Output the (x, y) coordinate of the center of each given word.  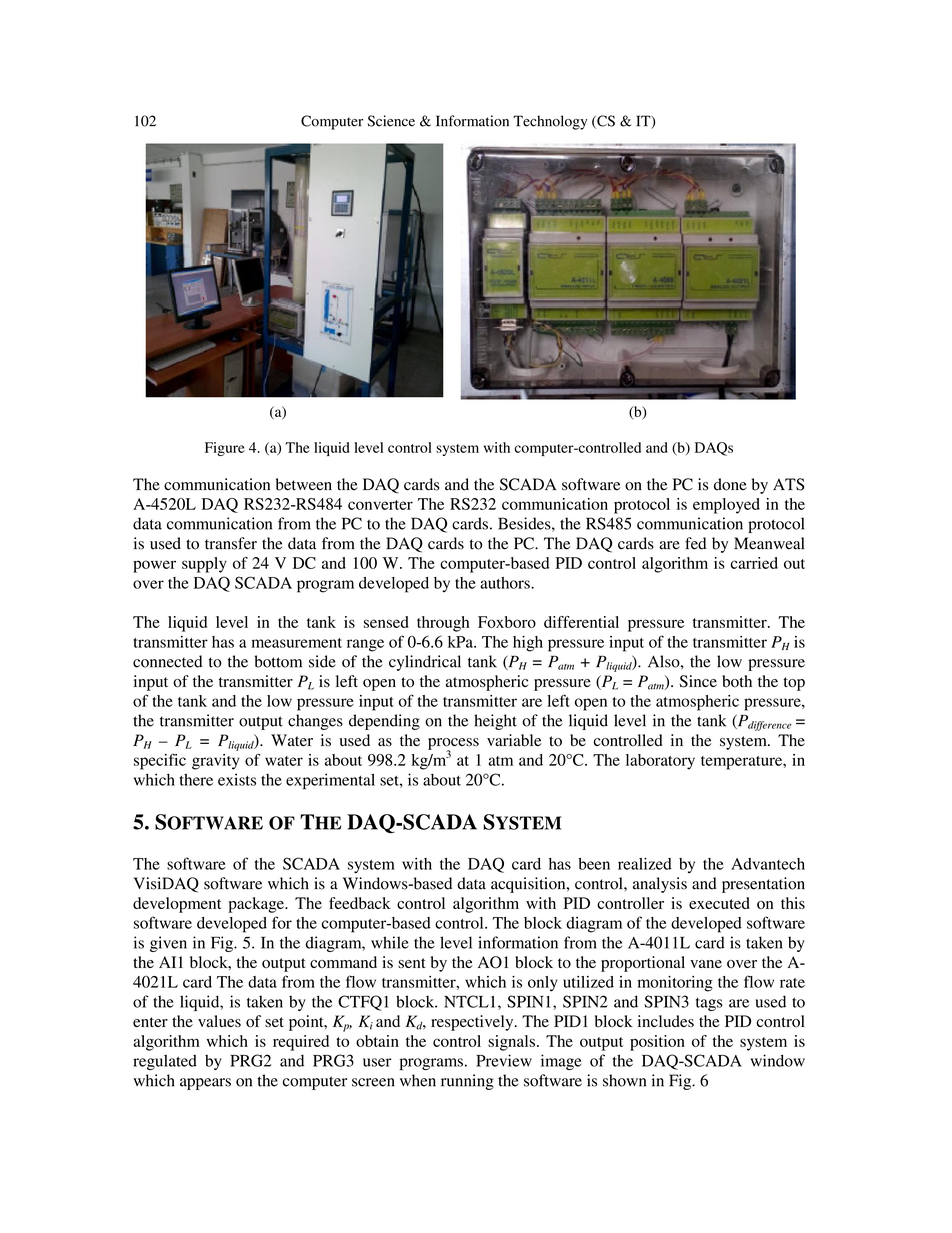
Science (391, 121)
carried (754, 563)
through (443, 624)
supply (204, 565)
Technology (550, 122)
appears (205, 1084)
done (730, 484)
